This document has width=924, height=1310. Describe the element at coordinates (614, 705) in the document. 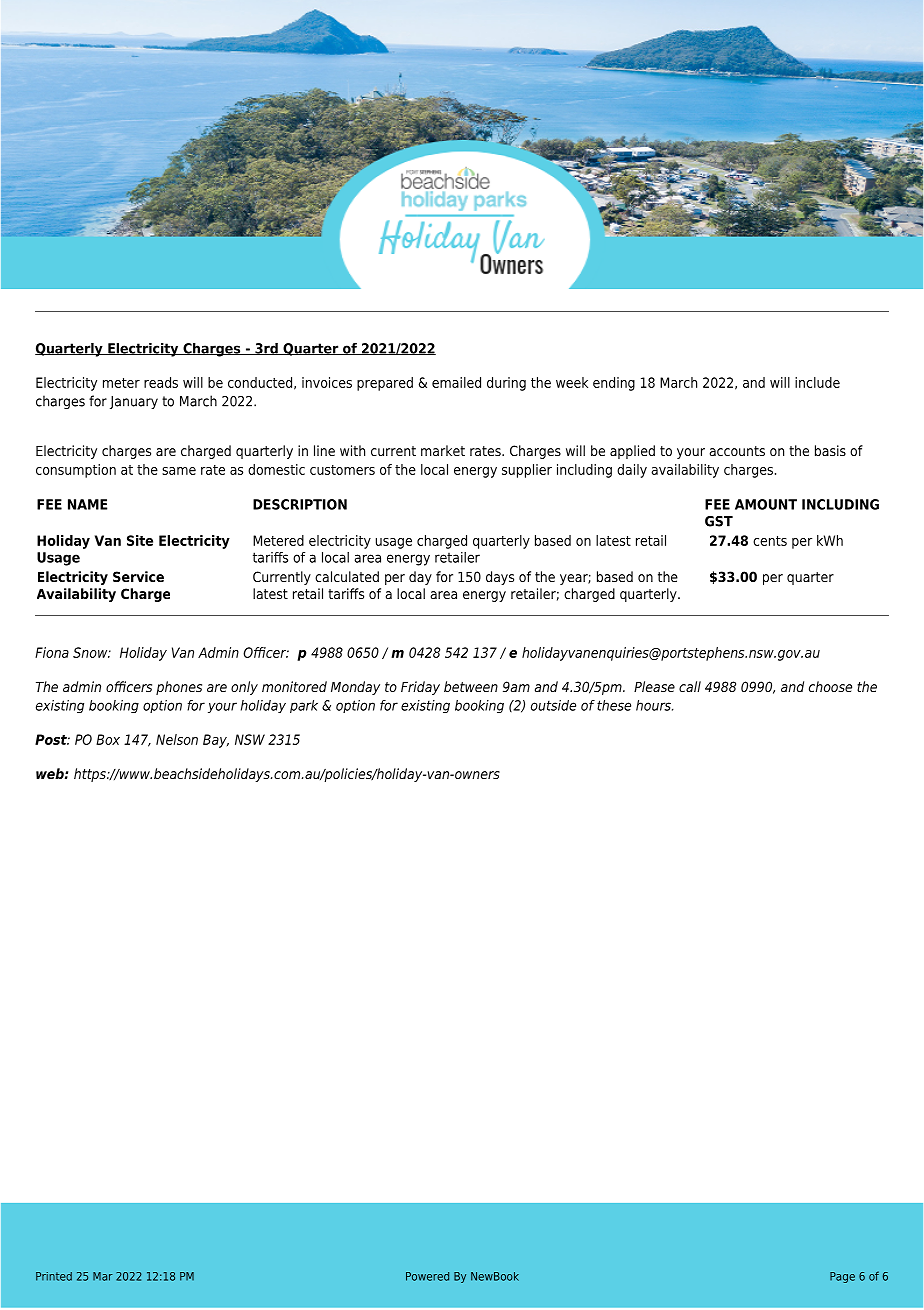

I see `these` at that location.
